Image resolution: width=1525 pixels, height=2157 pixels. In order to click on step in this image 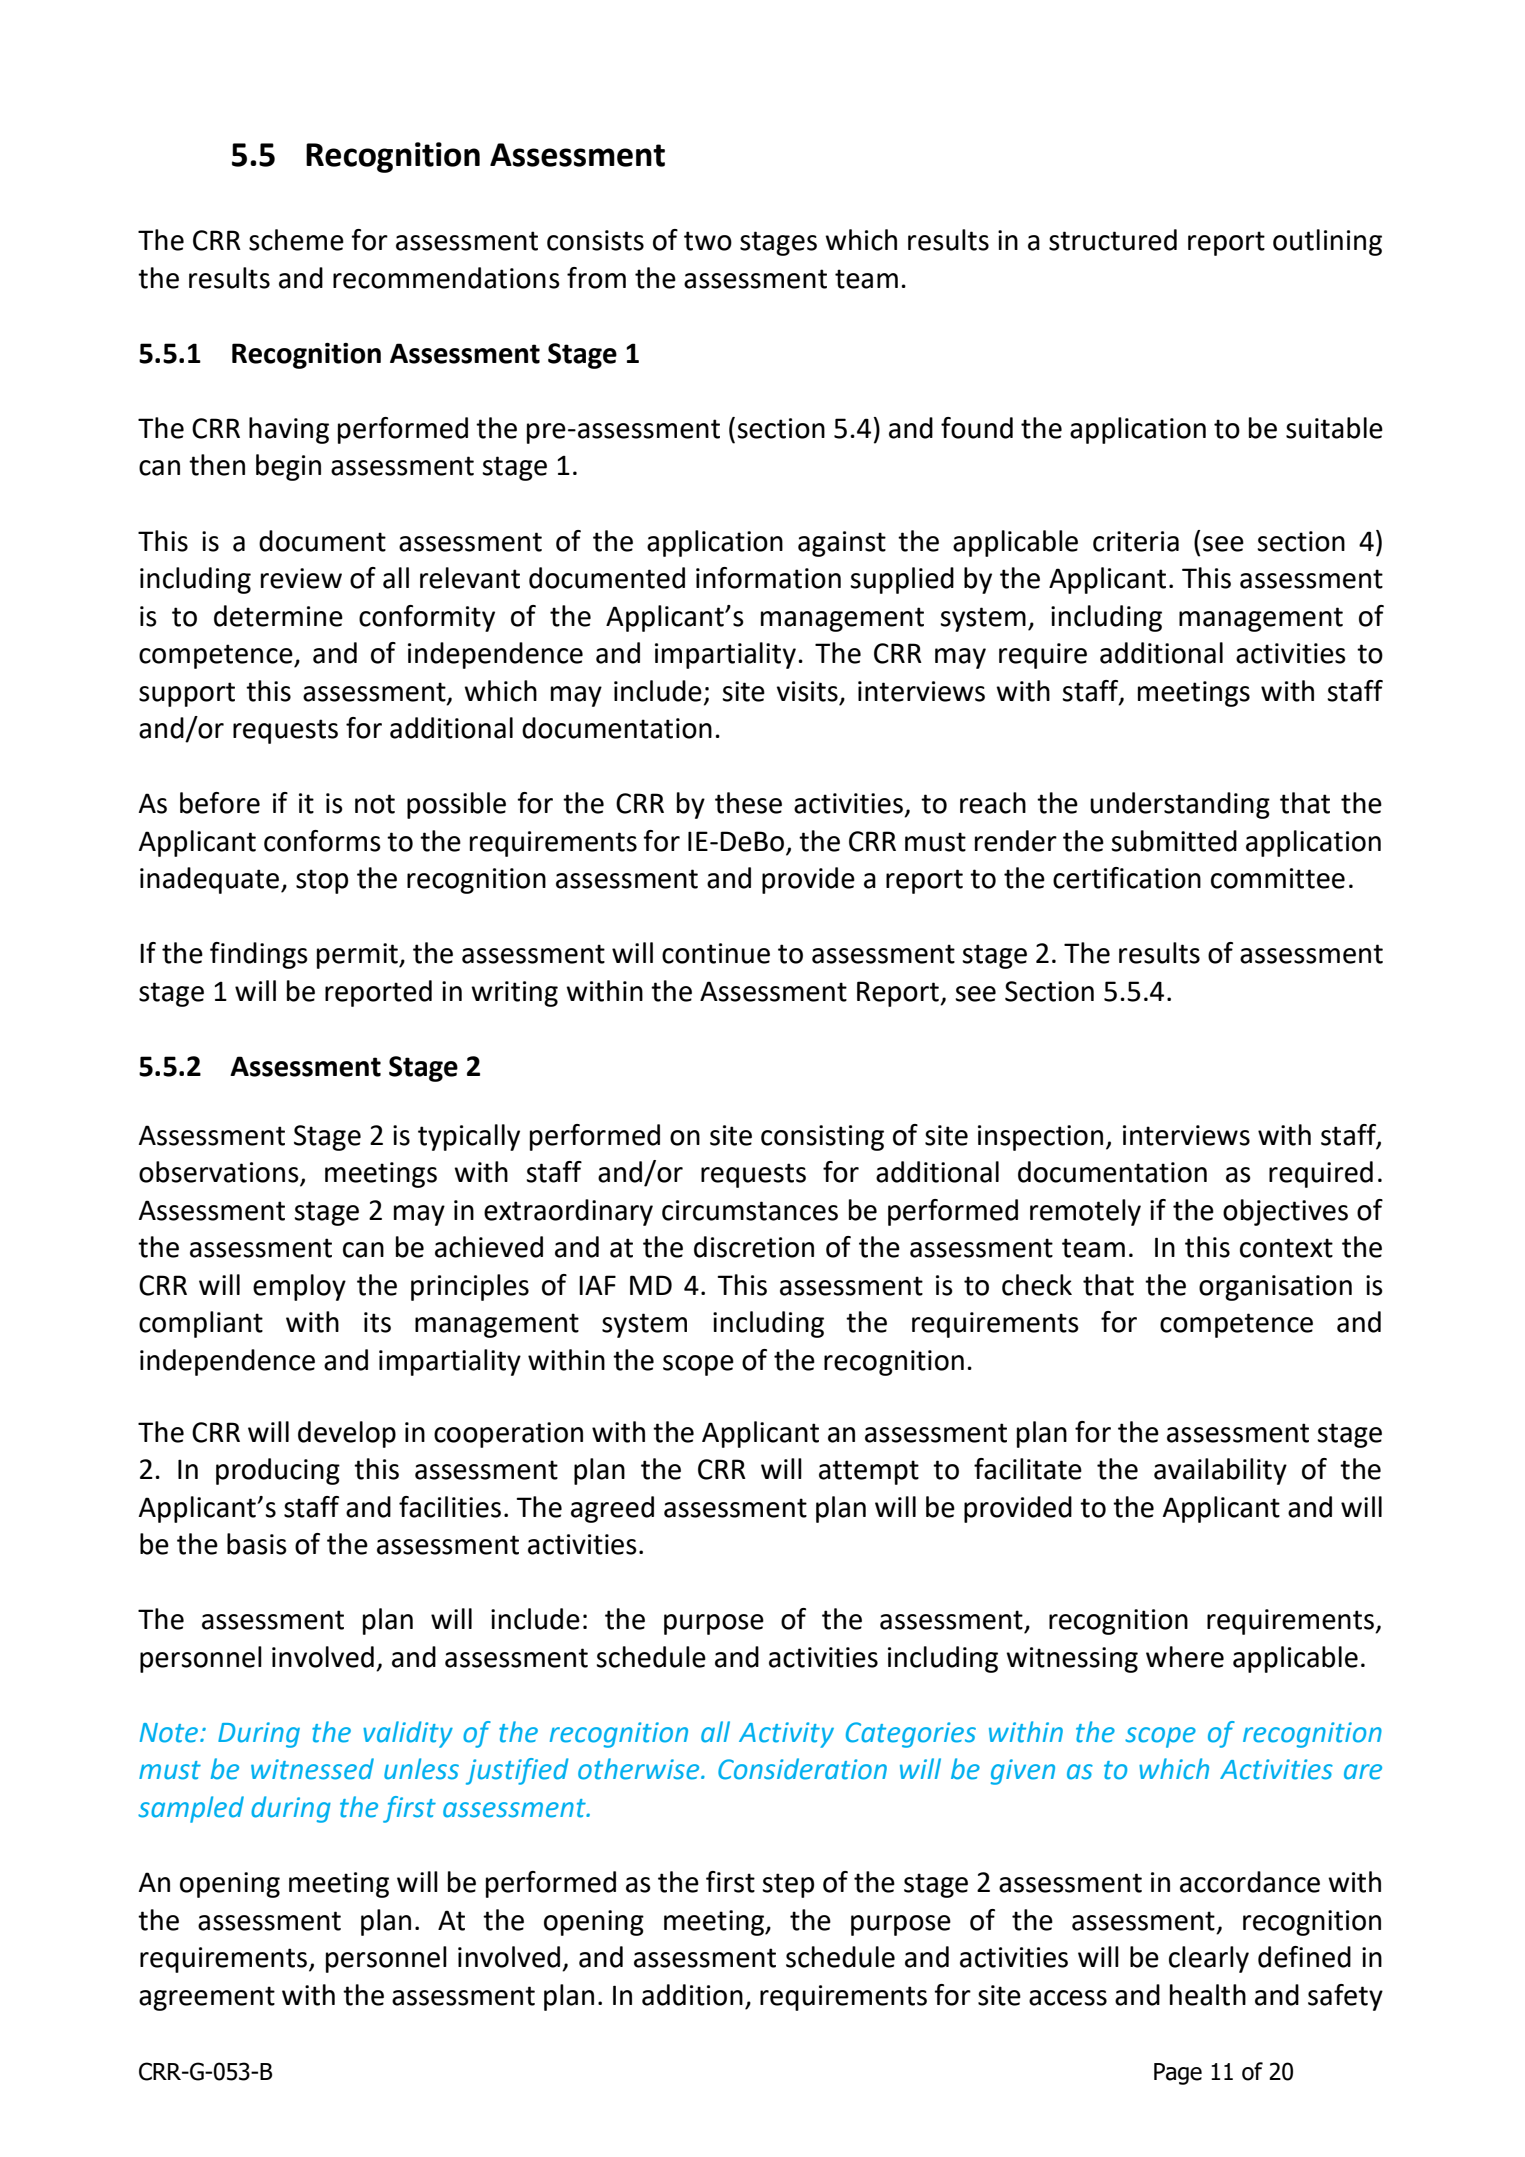, I will do `click(788, 1885)`.
